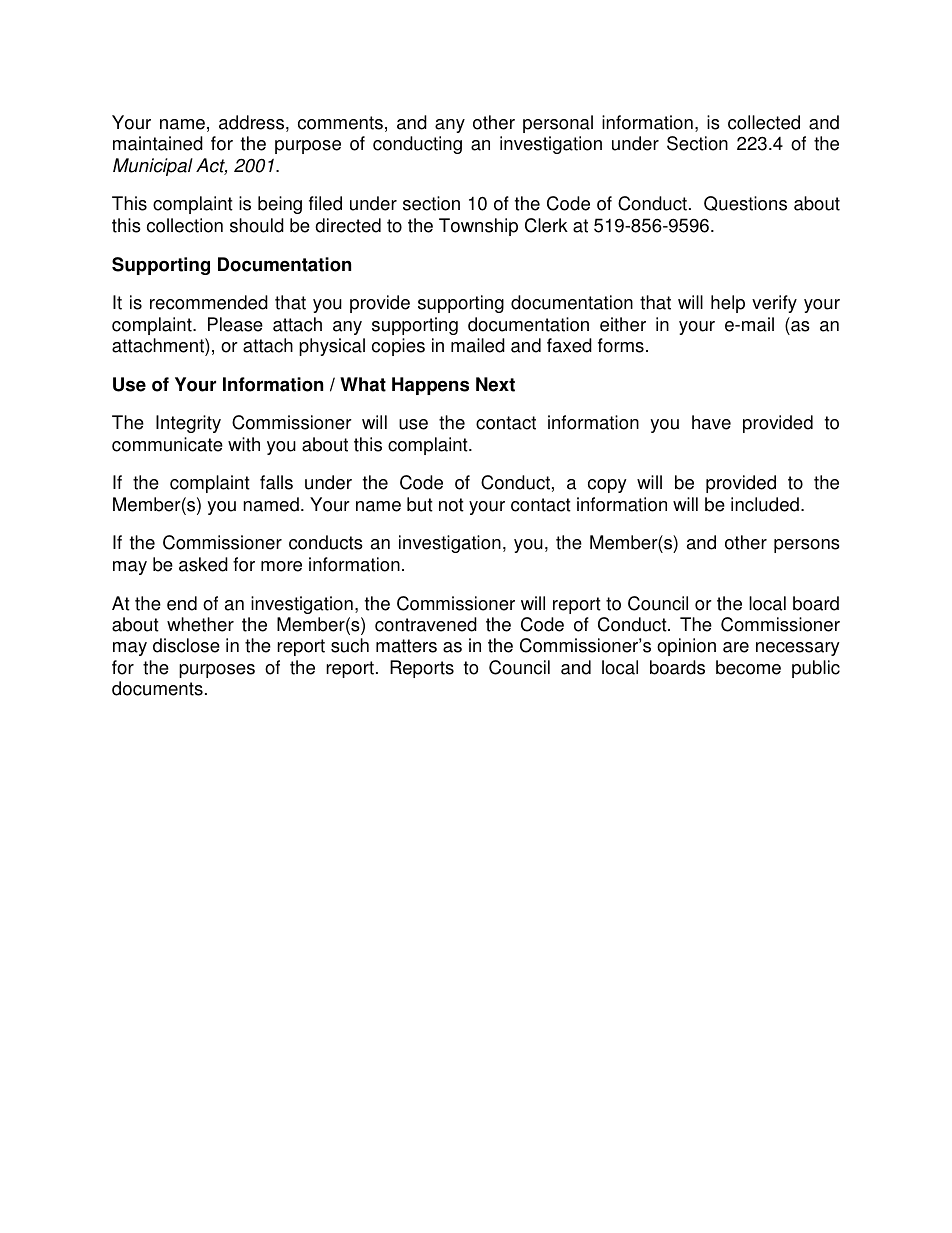  What do you see at coordinates (158, 143) in the page?
I see `maintained` at bounding box center [158, 143].
